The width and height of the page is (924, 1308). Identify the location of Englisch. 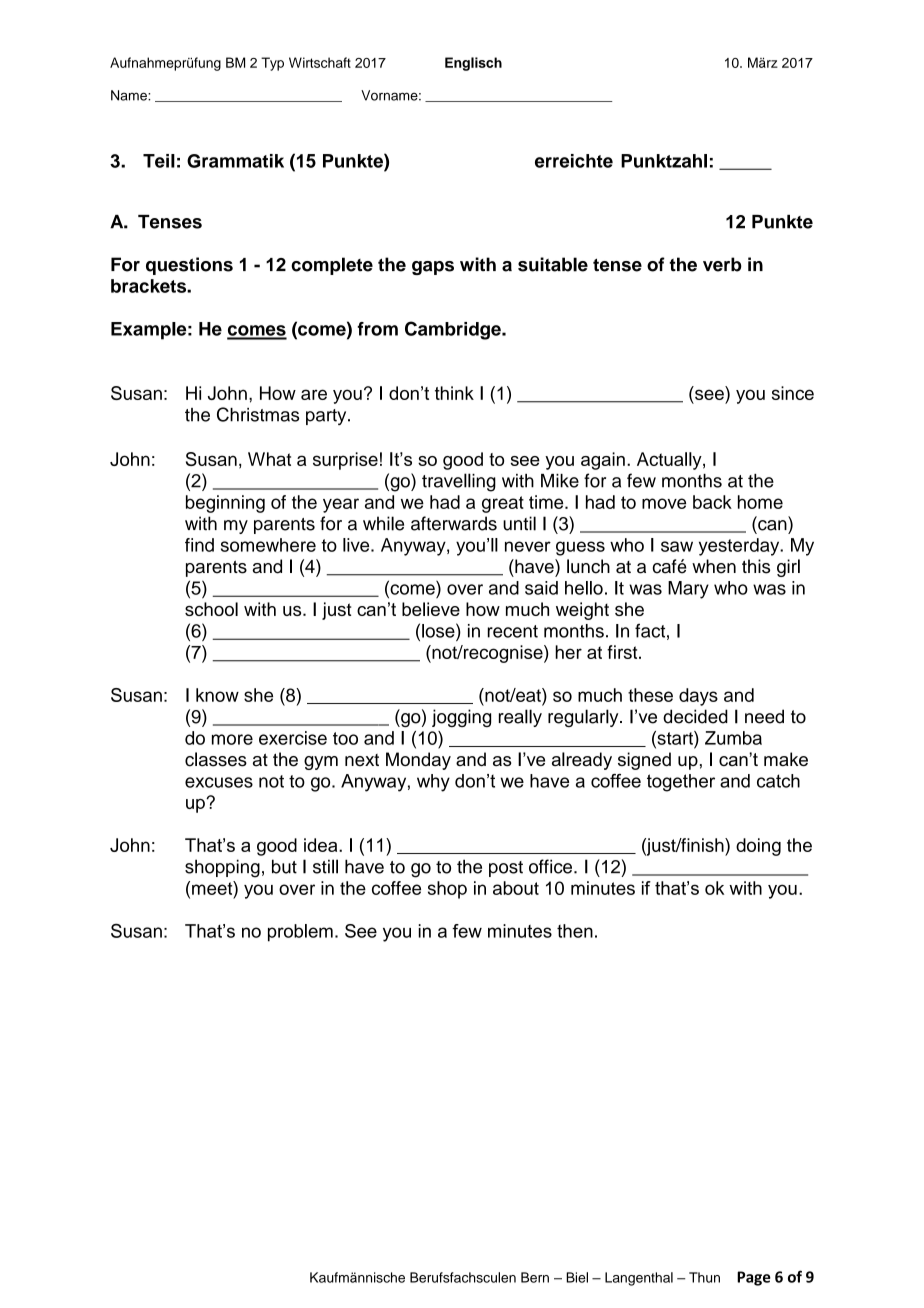
(473, 64).
